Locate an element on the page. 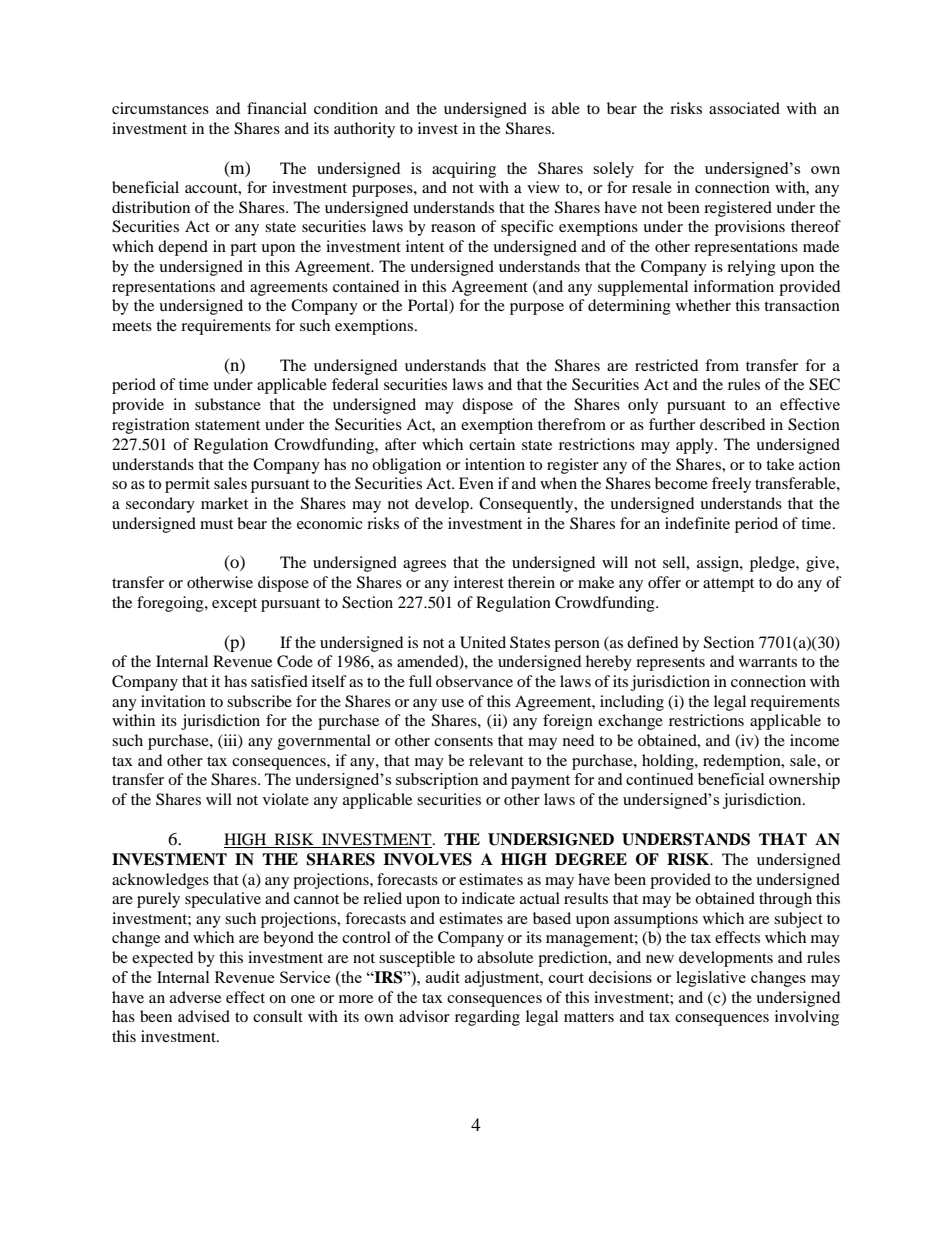 The height and width of the document is (1233, 952). assign is located at coordinates (719, 564).
